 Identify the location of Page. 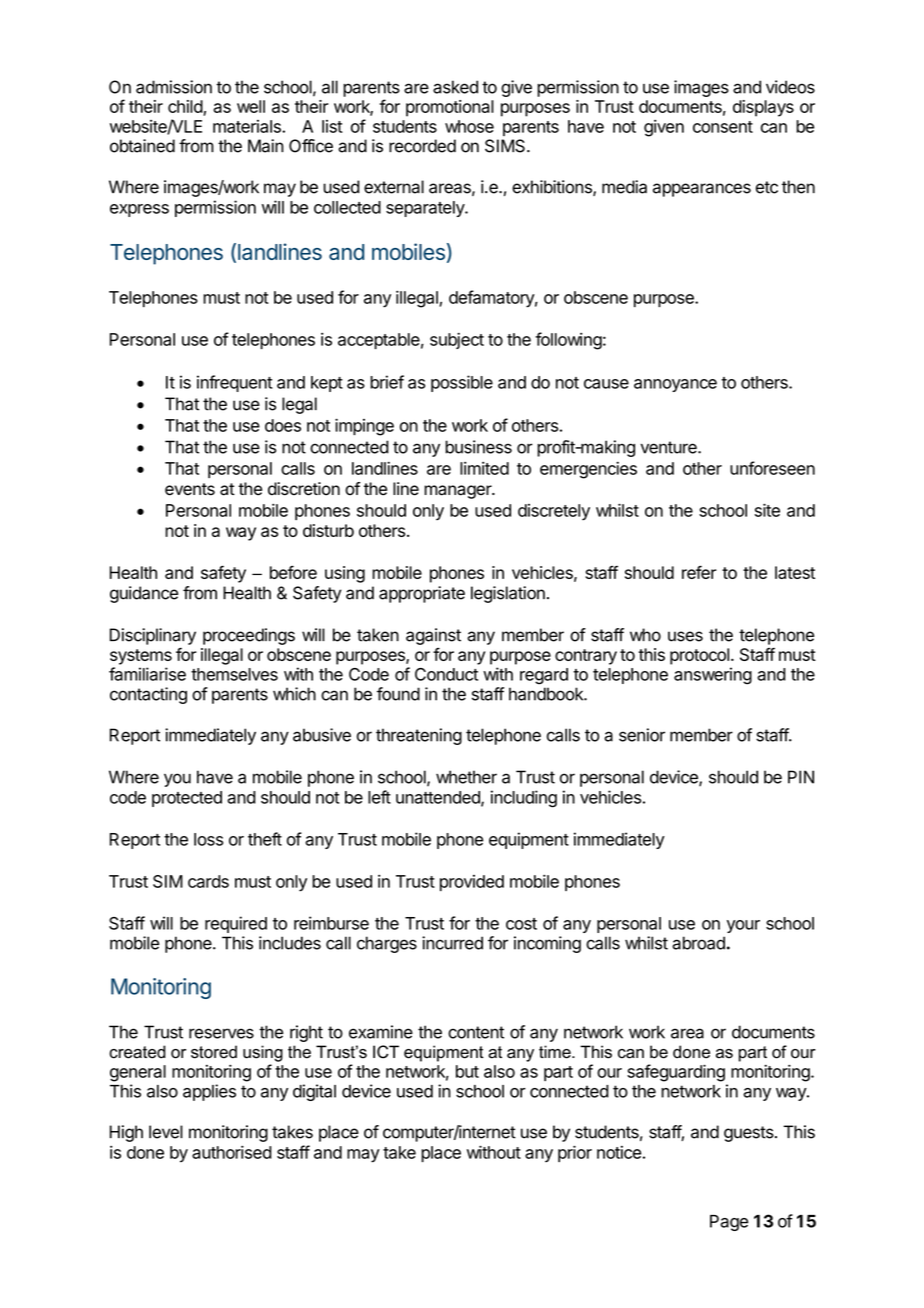
(729, 1223).
